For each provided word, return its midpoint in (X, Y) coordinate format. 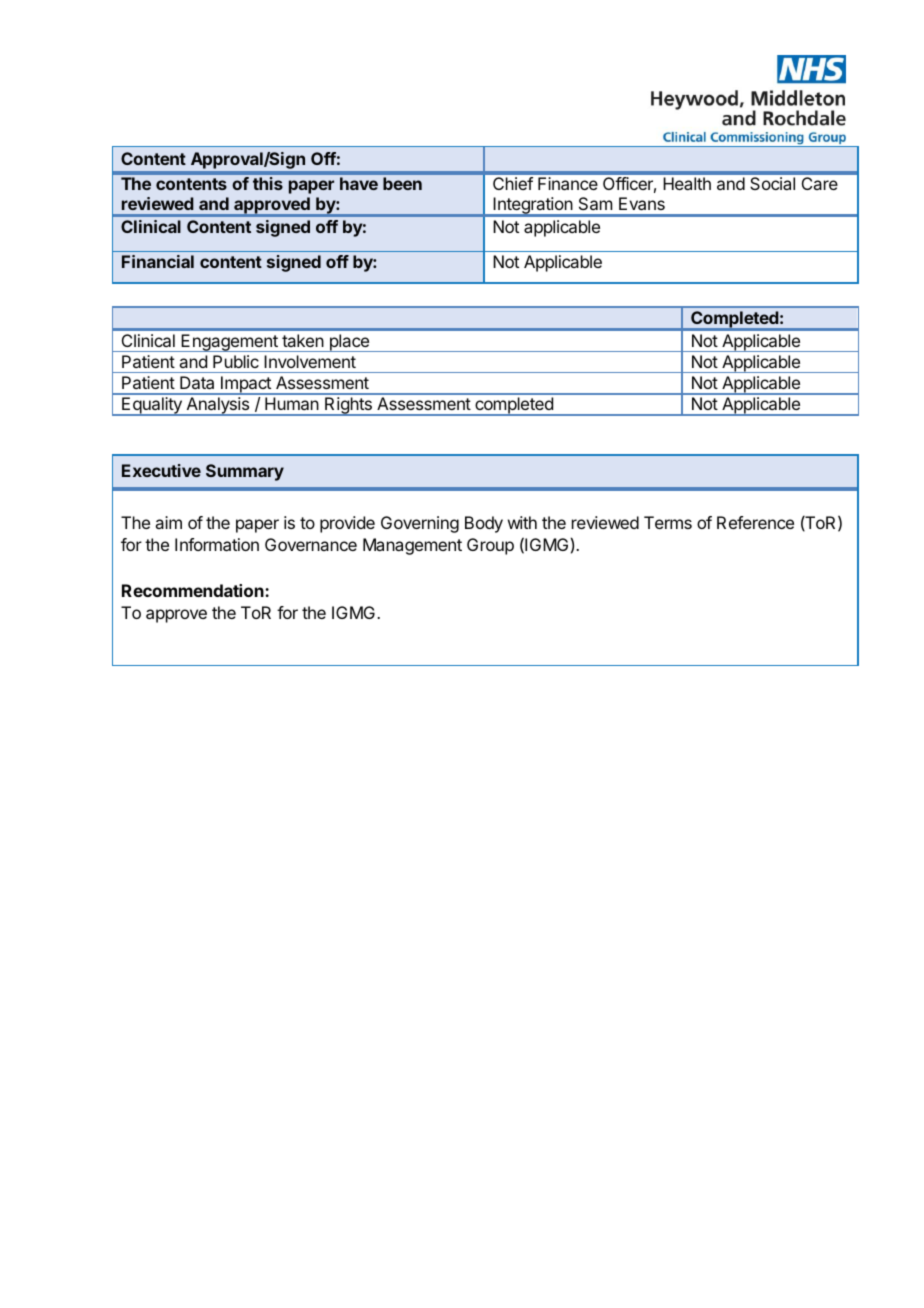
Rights (348, 406)
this (268, 183)
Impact (246, 385)
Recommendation (194, 590)
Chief (513, 183)
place (349, 343)
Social (772, 183)
